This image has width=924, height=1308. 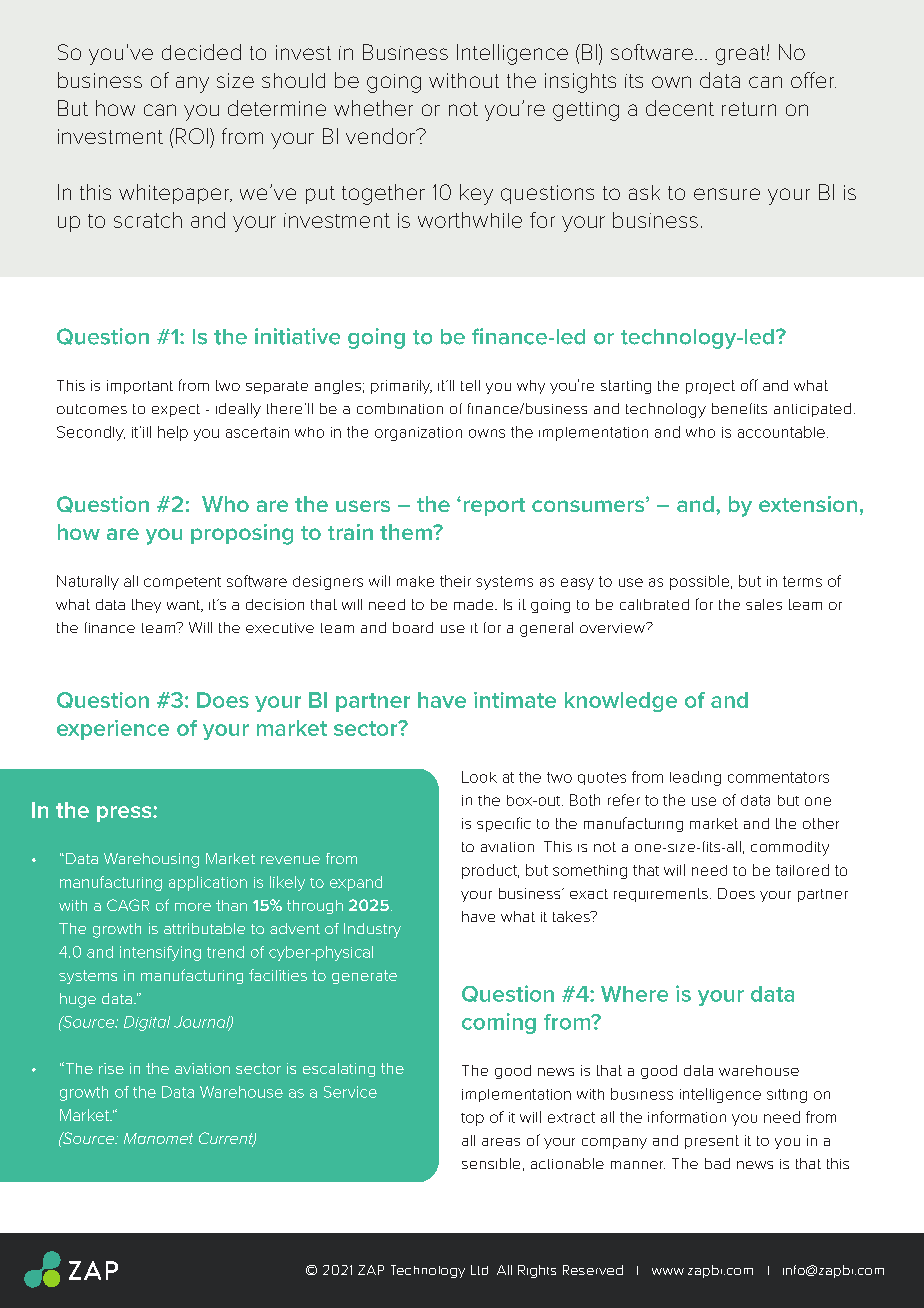 What do you see at coordinates (173, 433) in the image?
I see `help` at bounding box center [173, 433].
